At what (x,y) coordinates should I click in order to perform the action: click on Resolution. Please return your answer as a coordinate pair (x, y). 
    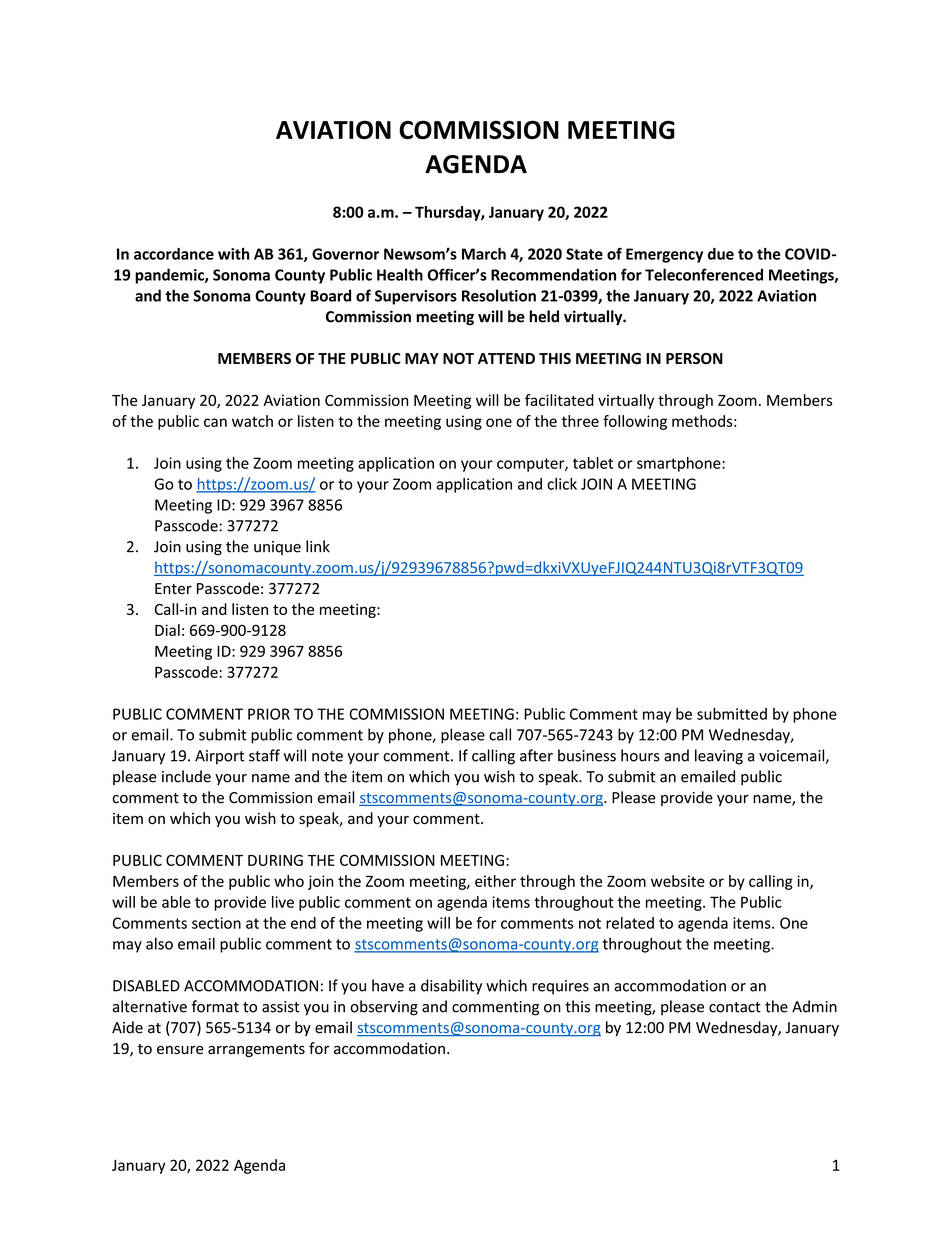
    Looking at the image, I should click on (499, 295).
